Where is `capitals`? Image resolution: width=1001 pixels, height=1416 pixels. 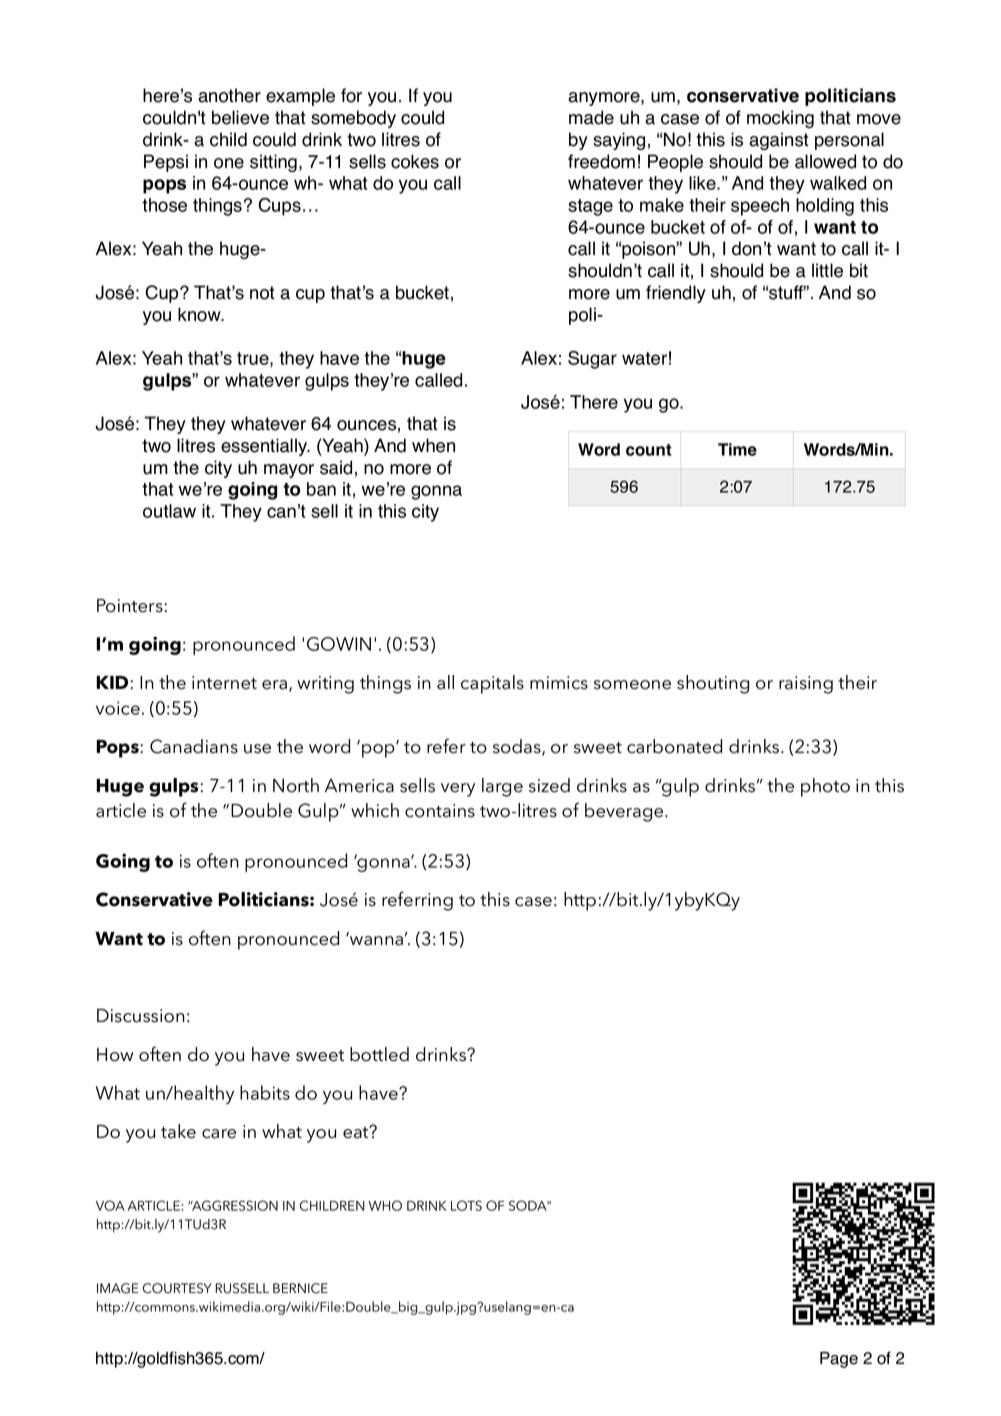
capitals is located at coordinates (492, 684).
